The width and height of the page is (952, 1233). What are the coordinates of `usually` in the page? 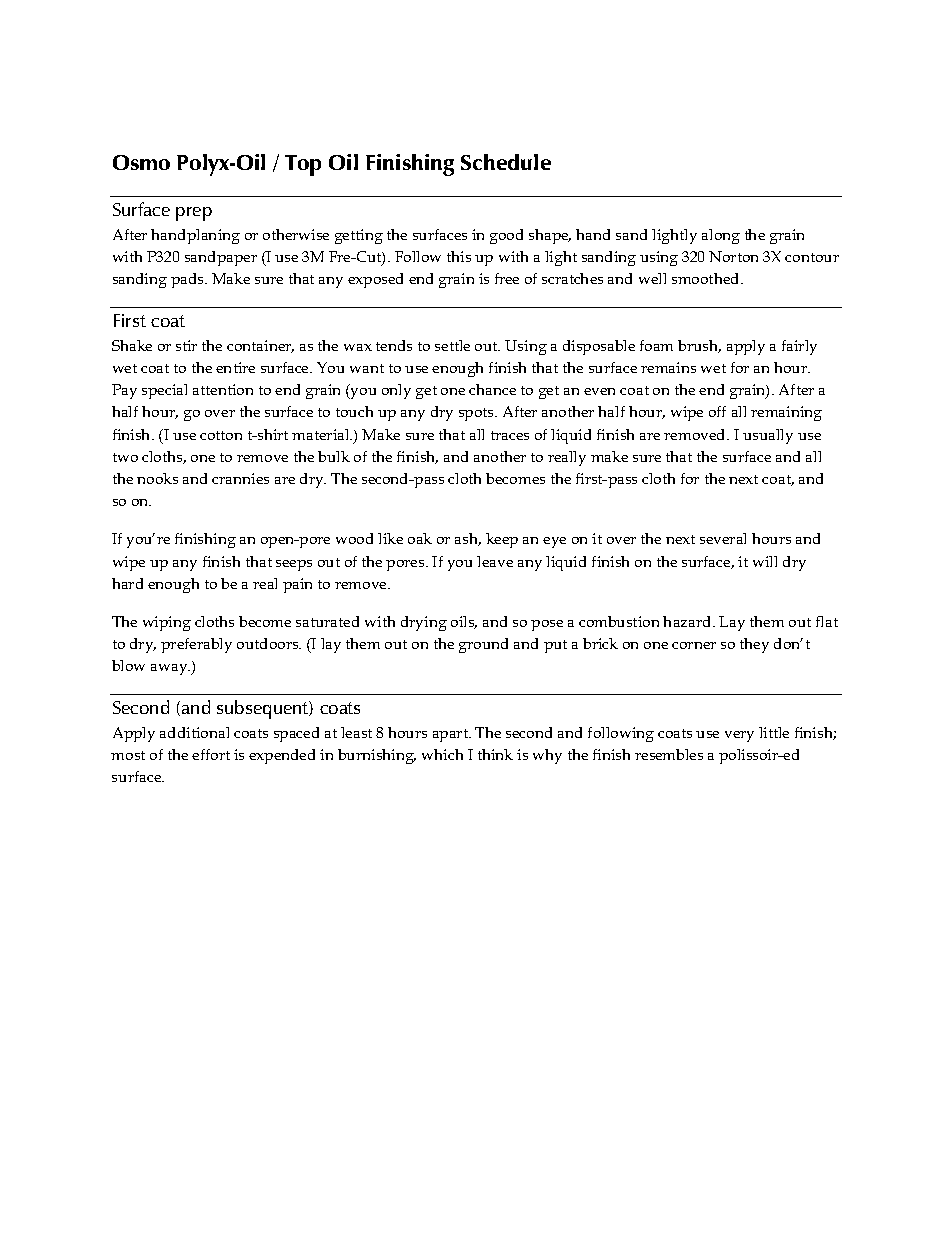 It's located at (768, 436).
